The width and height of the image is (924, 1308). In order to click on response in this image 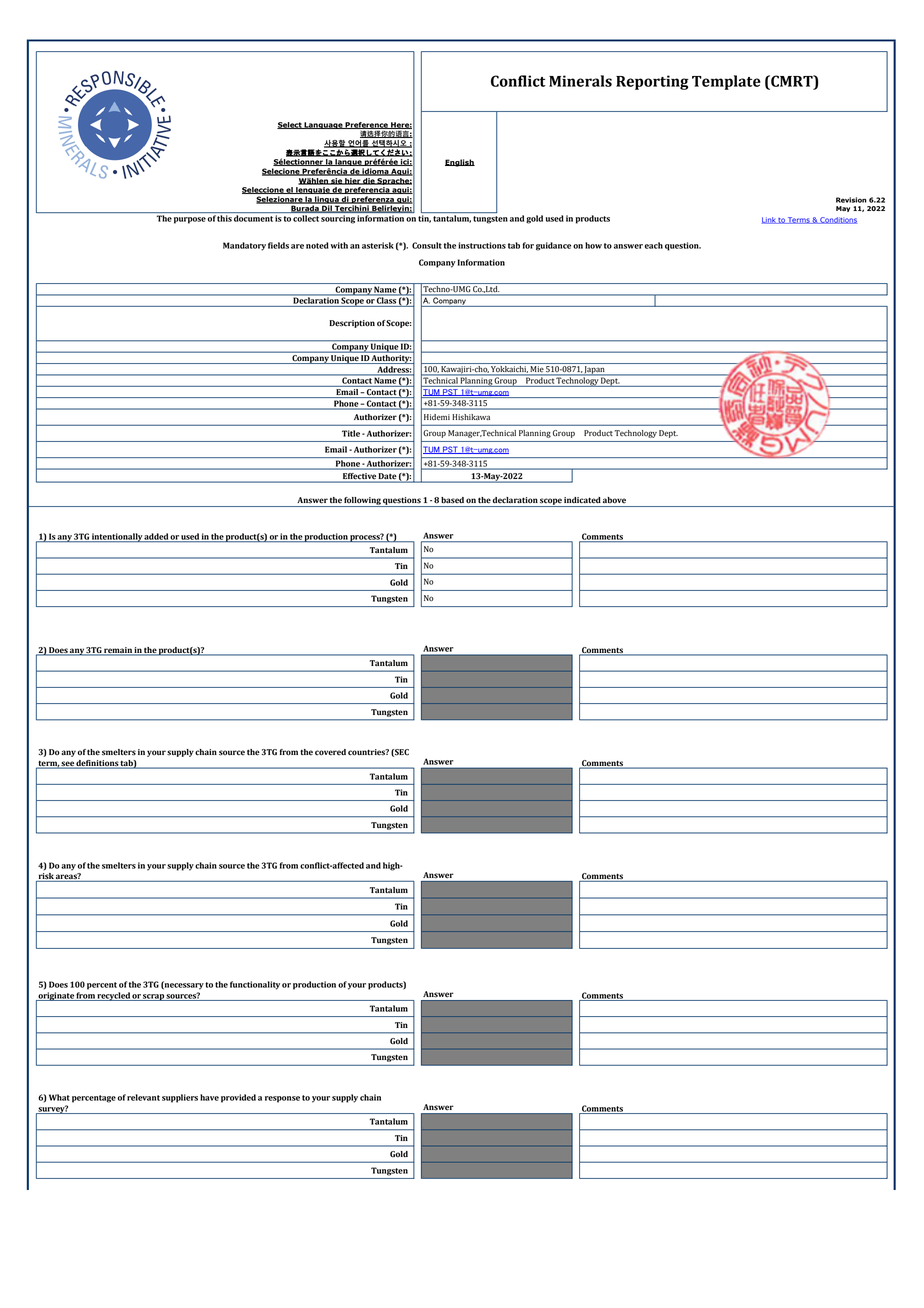, I will do `click(282, 1099)`.
